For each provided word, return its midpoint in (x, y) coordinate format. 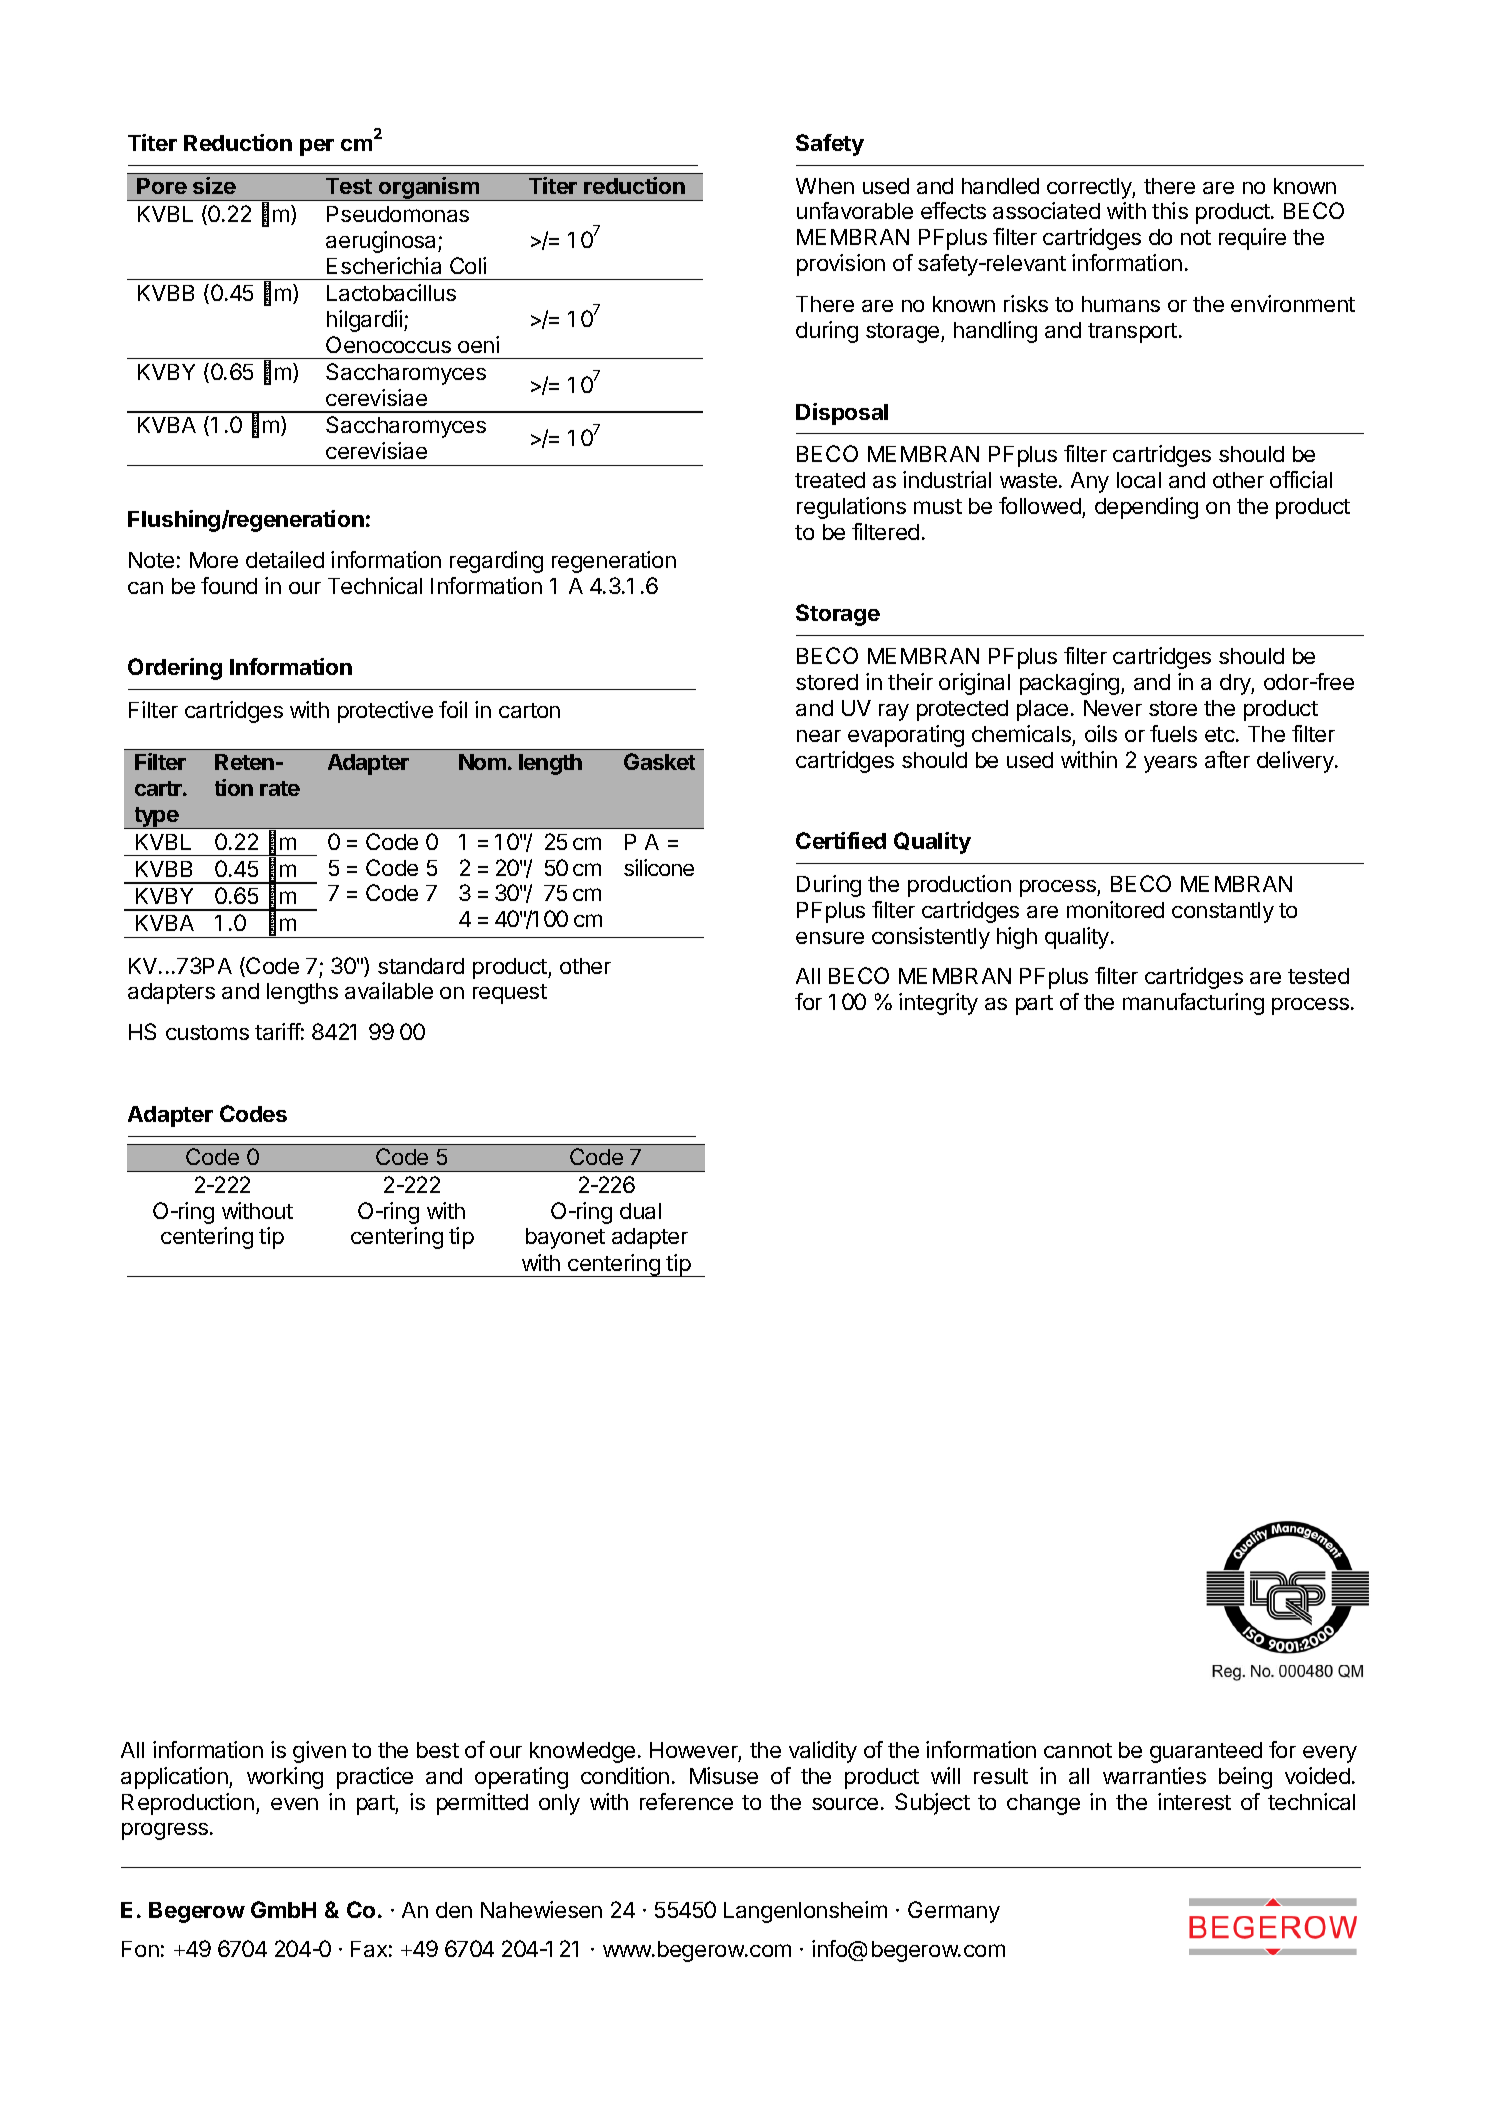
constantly (1223, 912)
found (229, 585)
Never (1113, 708)
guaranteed (1206, 1752)
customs (207, 1032)
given (319, 1752)
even (294, 1804)
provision (841, 265)
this (1170, 210)
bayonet (565, 1238)
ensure (830, 938)
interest (1194, 1801)
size (214, 185)
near (819, 736)
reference (686, 1801)
